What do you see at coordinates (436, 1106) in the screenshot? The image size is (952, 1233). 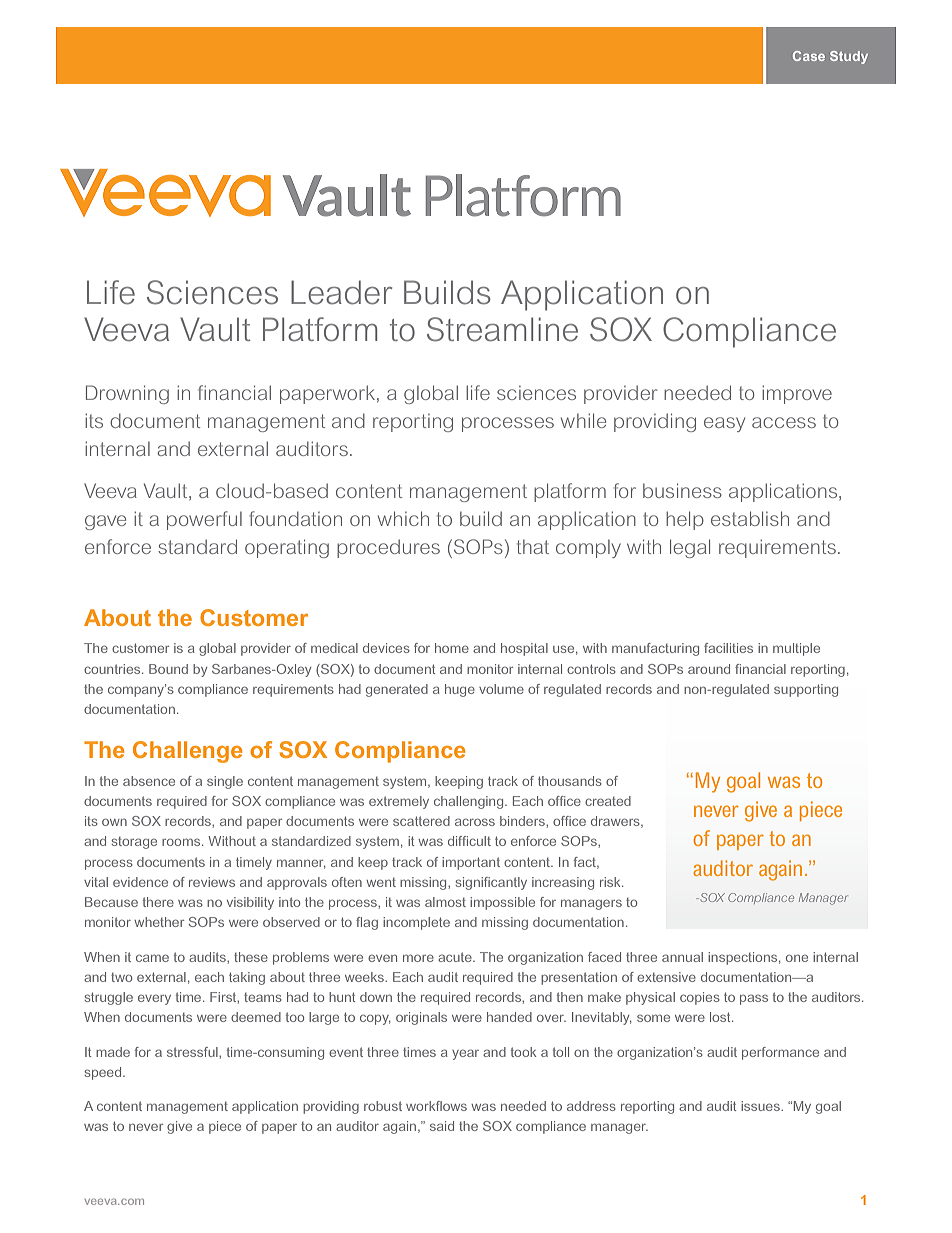 I see `workflows` at bounding box center [436, 1106].
